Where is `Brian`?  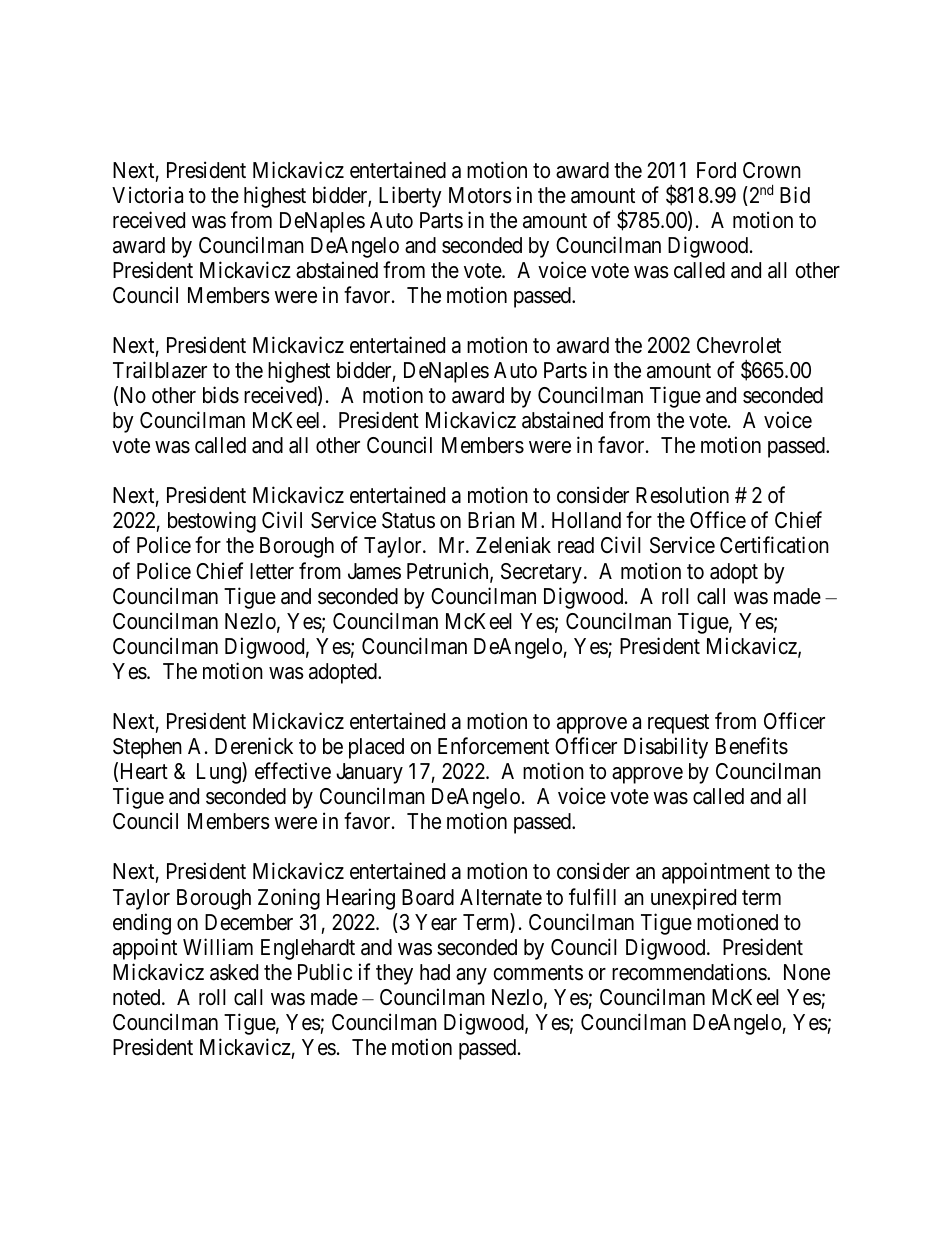 Brian is located at coordinates (491, 520).
